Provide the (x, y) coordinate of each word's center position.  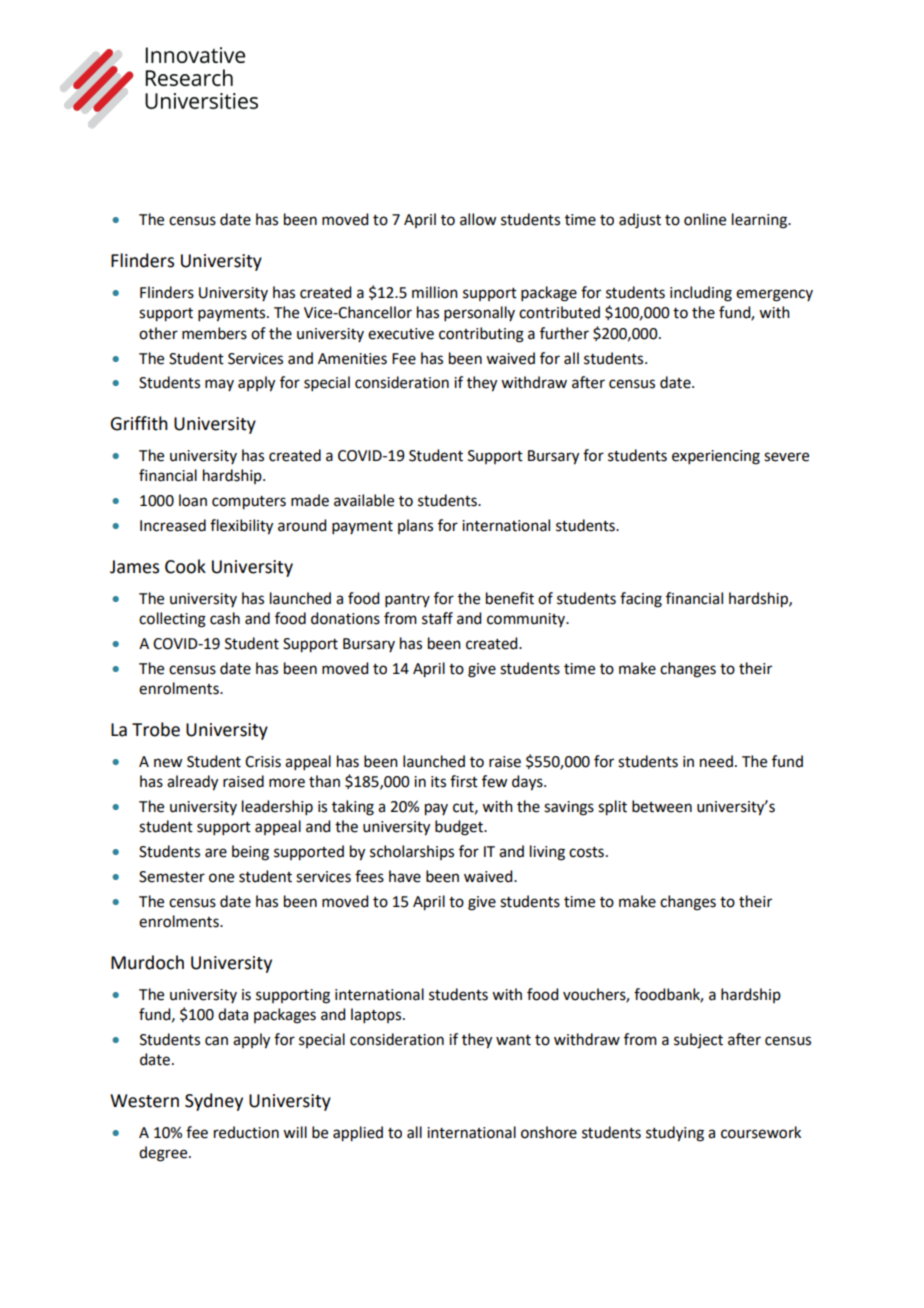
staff (437, 618)
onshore (549, 1132)
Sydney (214, 1102)
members (214, 333)
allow (478, 219)
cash (225, 618)
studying (675, 1134)
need (716, 761)
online (705, 219)
